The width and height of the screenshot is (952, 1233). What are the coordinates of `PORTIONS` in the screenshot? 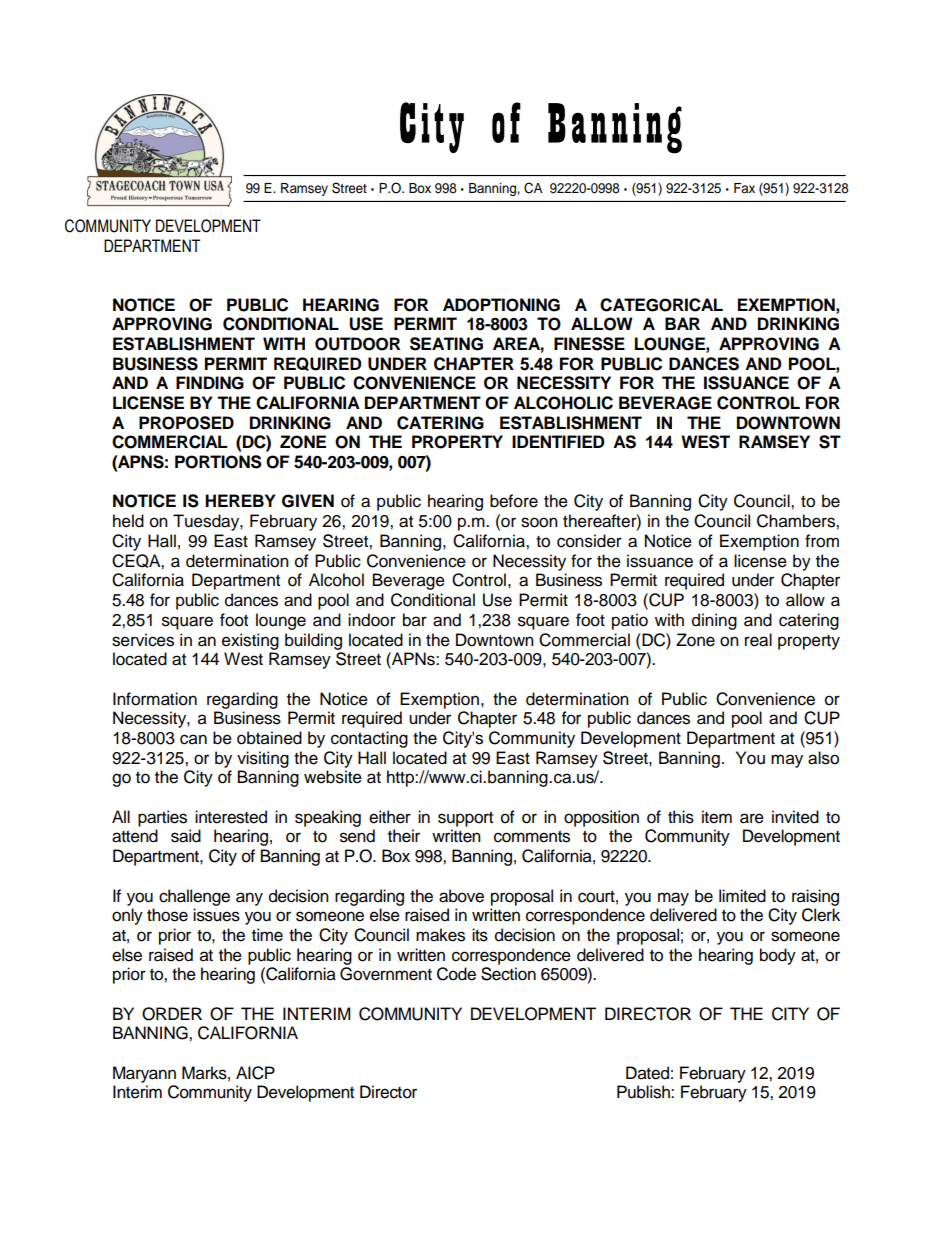 It's located at (218, 462).
